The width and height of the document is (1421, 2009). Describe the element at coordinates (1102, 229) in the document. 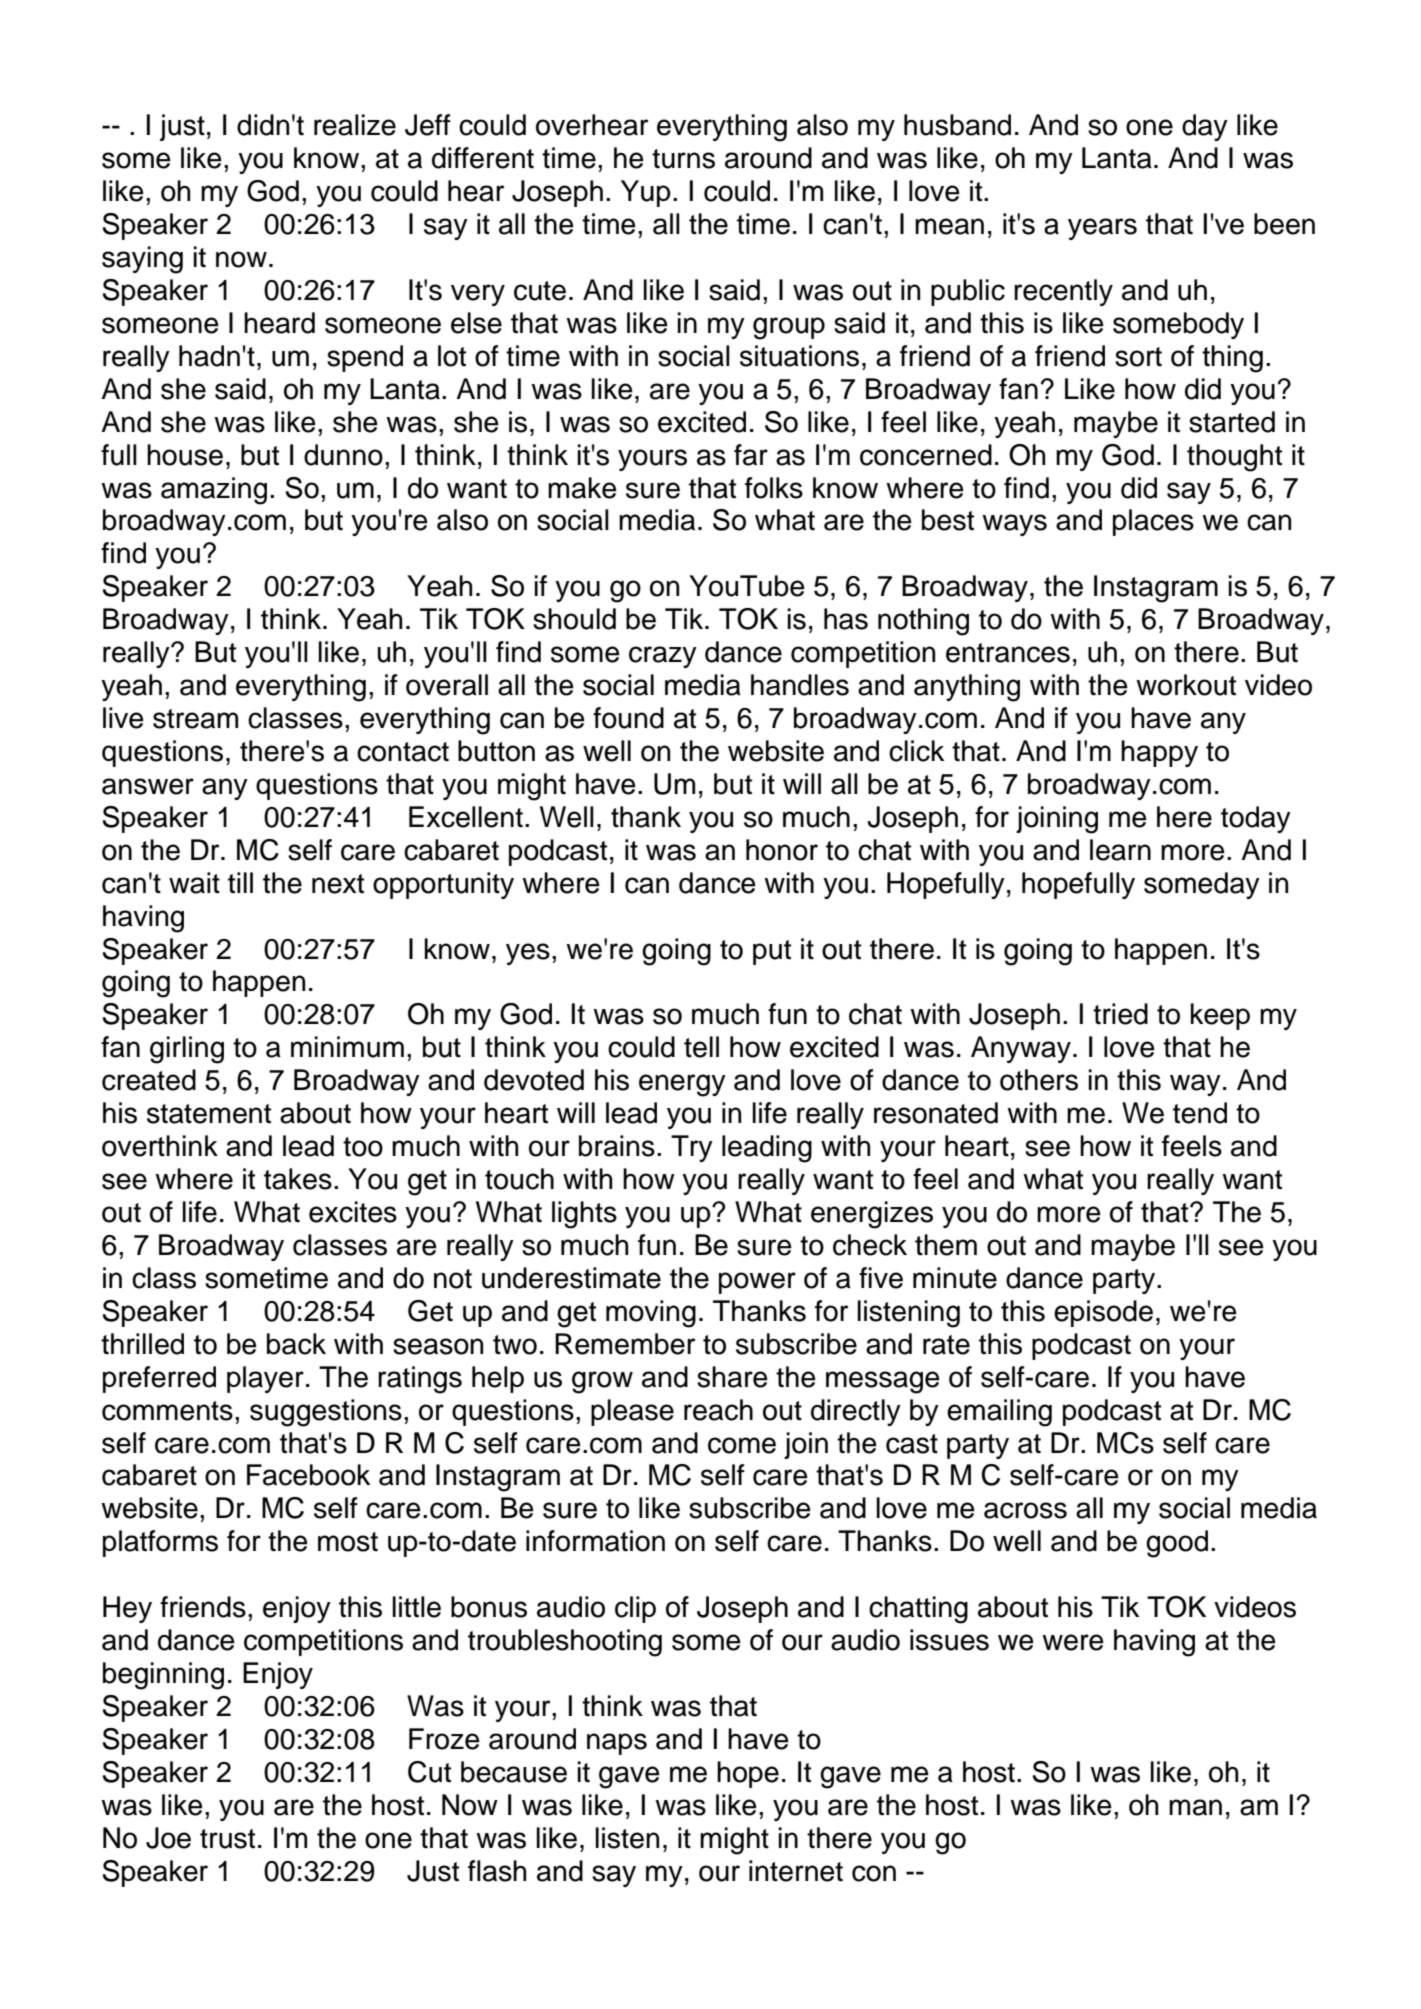

I see `years` at that location.
